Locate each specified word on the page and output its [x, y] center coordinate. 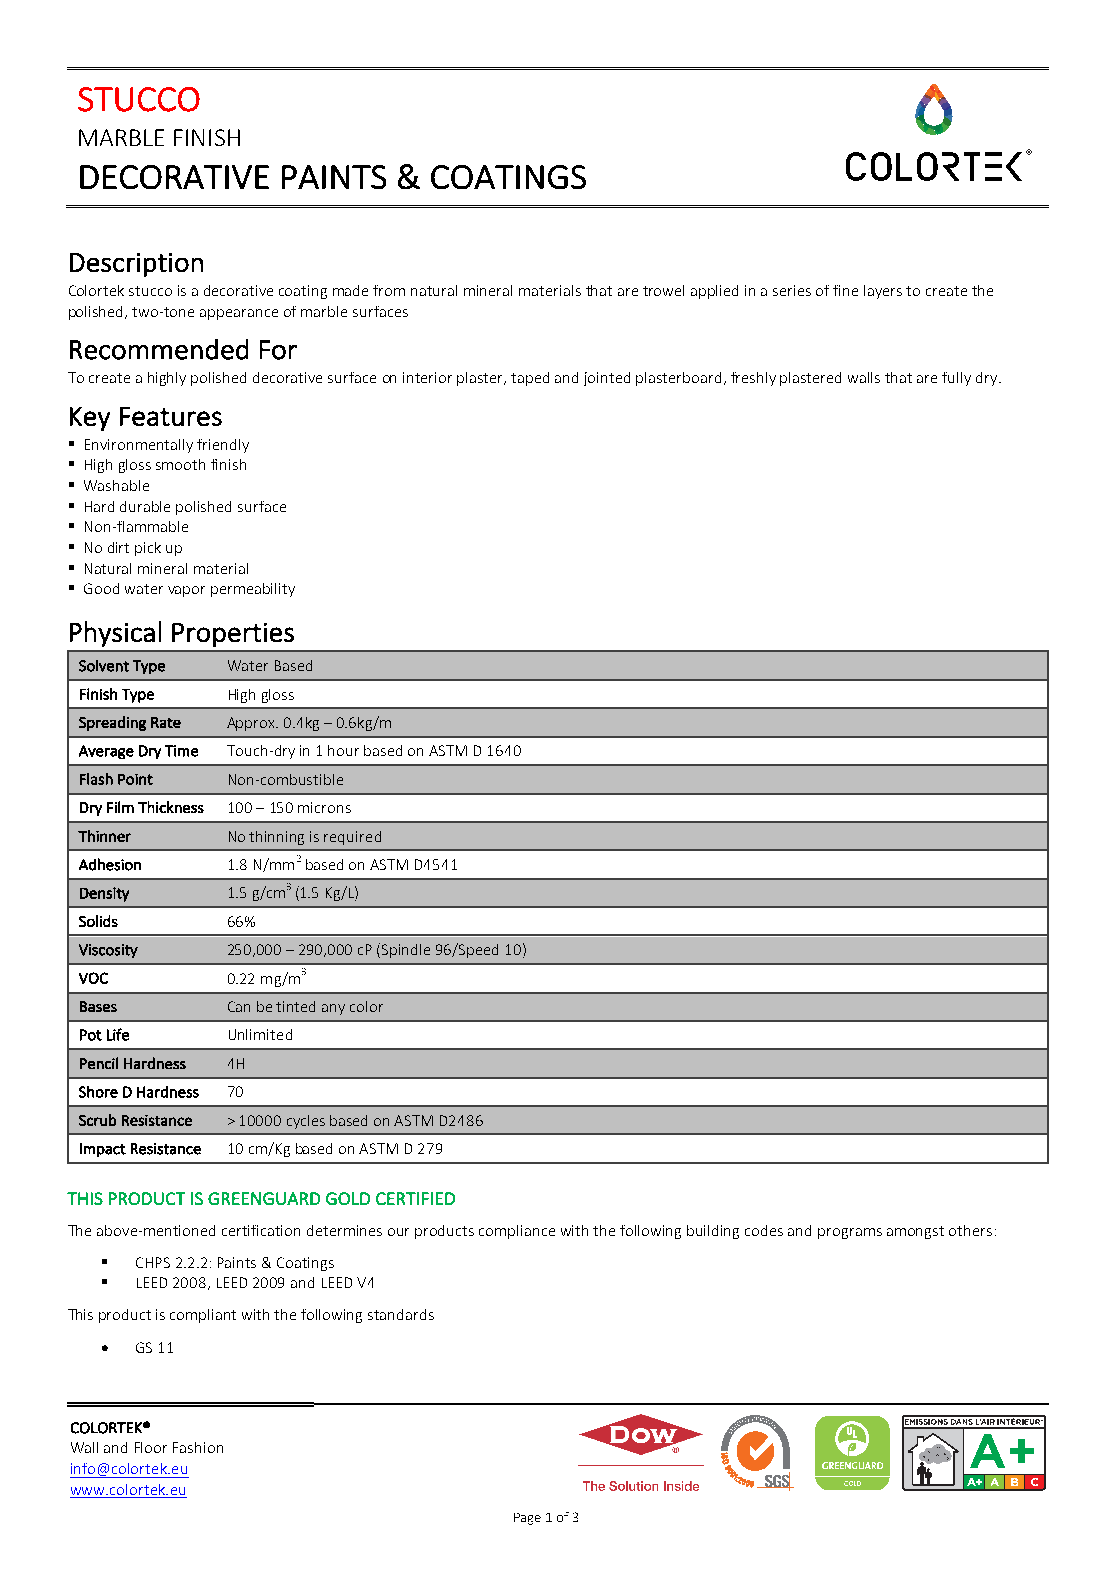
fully [956, 379]
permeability [253, 590]
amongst [915, 1232]
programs [850, 1233]
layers [883, 292]
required [352, 838]
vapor [186, 591]
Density [104, 894]
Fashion [198, 1447]
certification [261, 1230]
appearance [239, 314]
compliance [517, 1232]
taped [530, 379]
